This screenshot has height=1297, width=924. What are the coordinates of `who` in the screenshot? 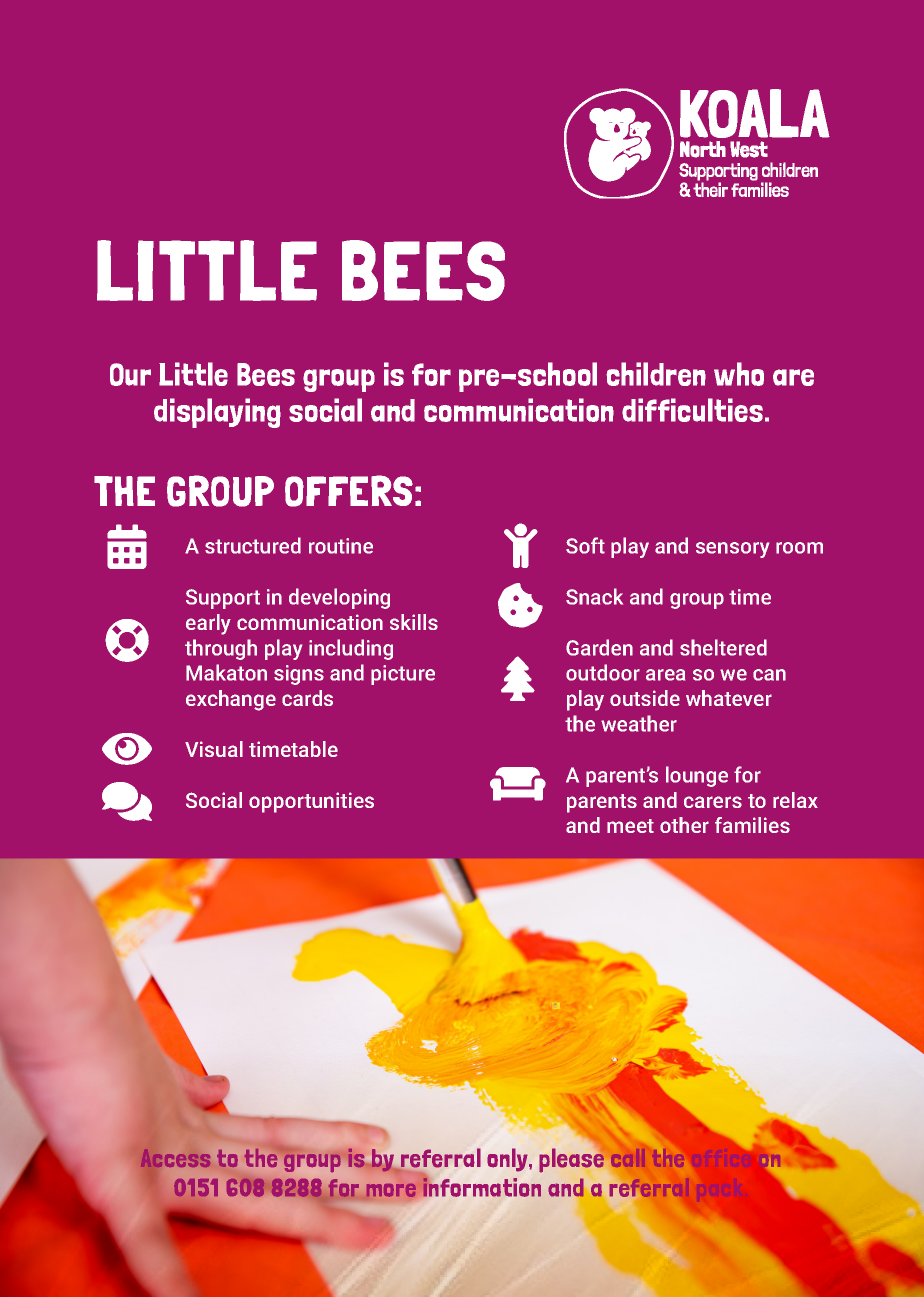 It's located at (739, 374).
